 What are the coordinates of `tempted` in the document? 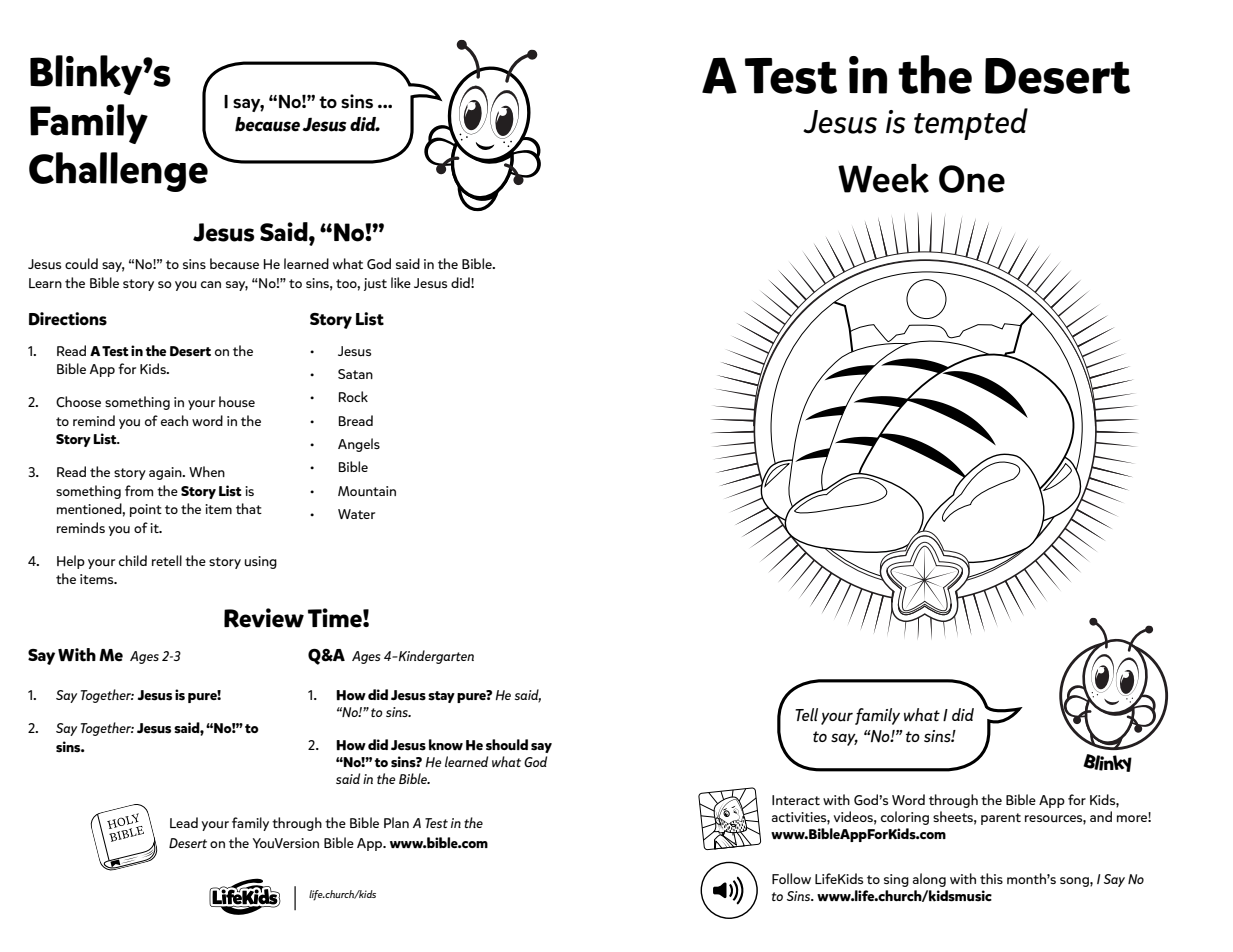 It's located at (971, 124).
